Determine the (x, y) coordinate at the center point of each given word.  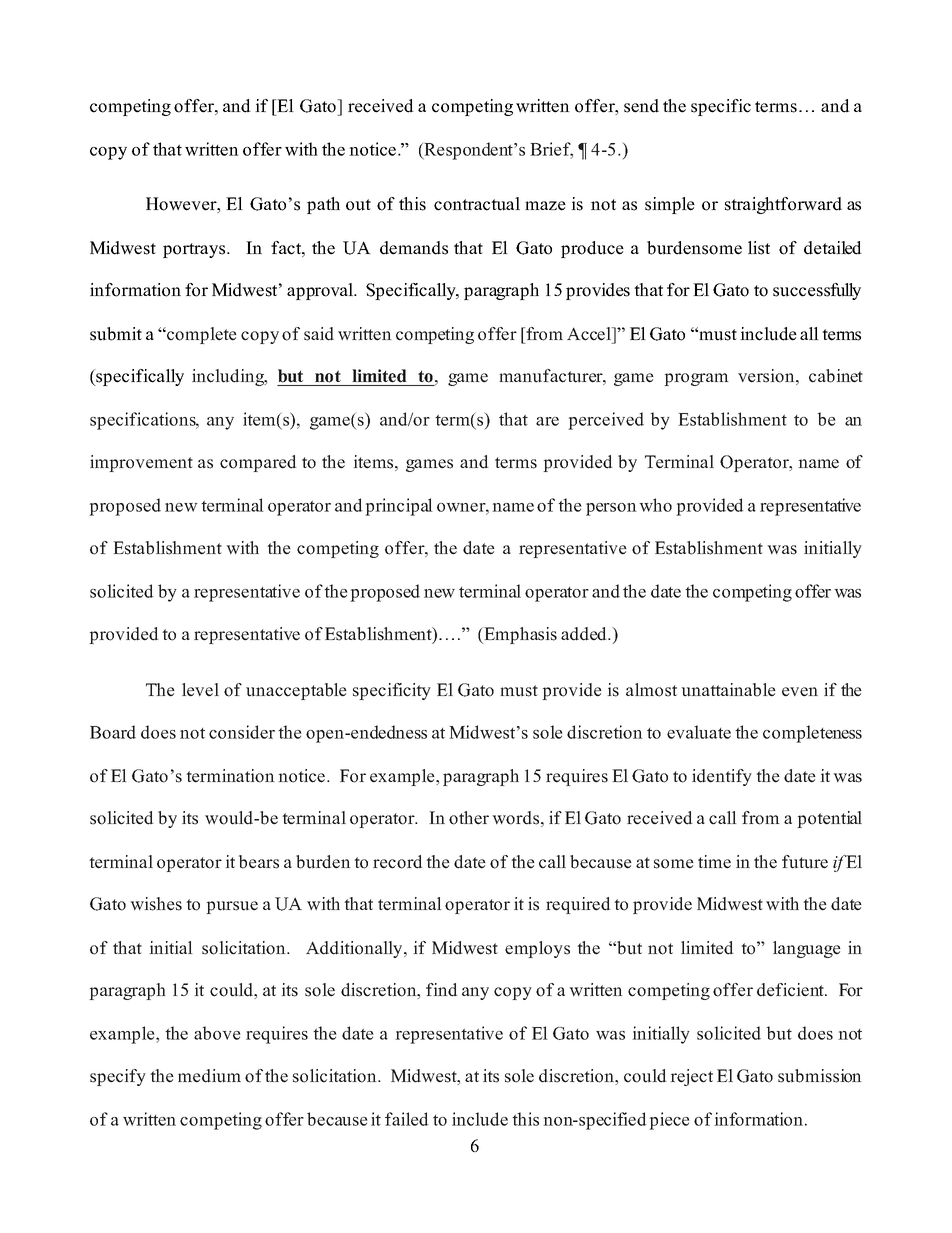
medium (209, 1076)
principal (399, 507)
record (398, 862)
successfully (817, 291)
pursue (232, 907)
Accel (590, 334)
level (200, 690)
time (714, 862)
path (323, 205)
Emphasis (519, 635)
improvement (141, 463)
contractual (477, 204)
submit (116, 334)
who (655, 505)
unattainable (728, 690)
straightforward (783, 205)
